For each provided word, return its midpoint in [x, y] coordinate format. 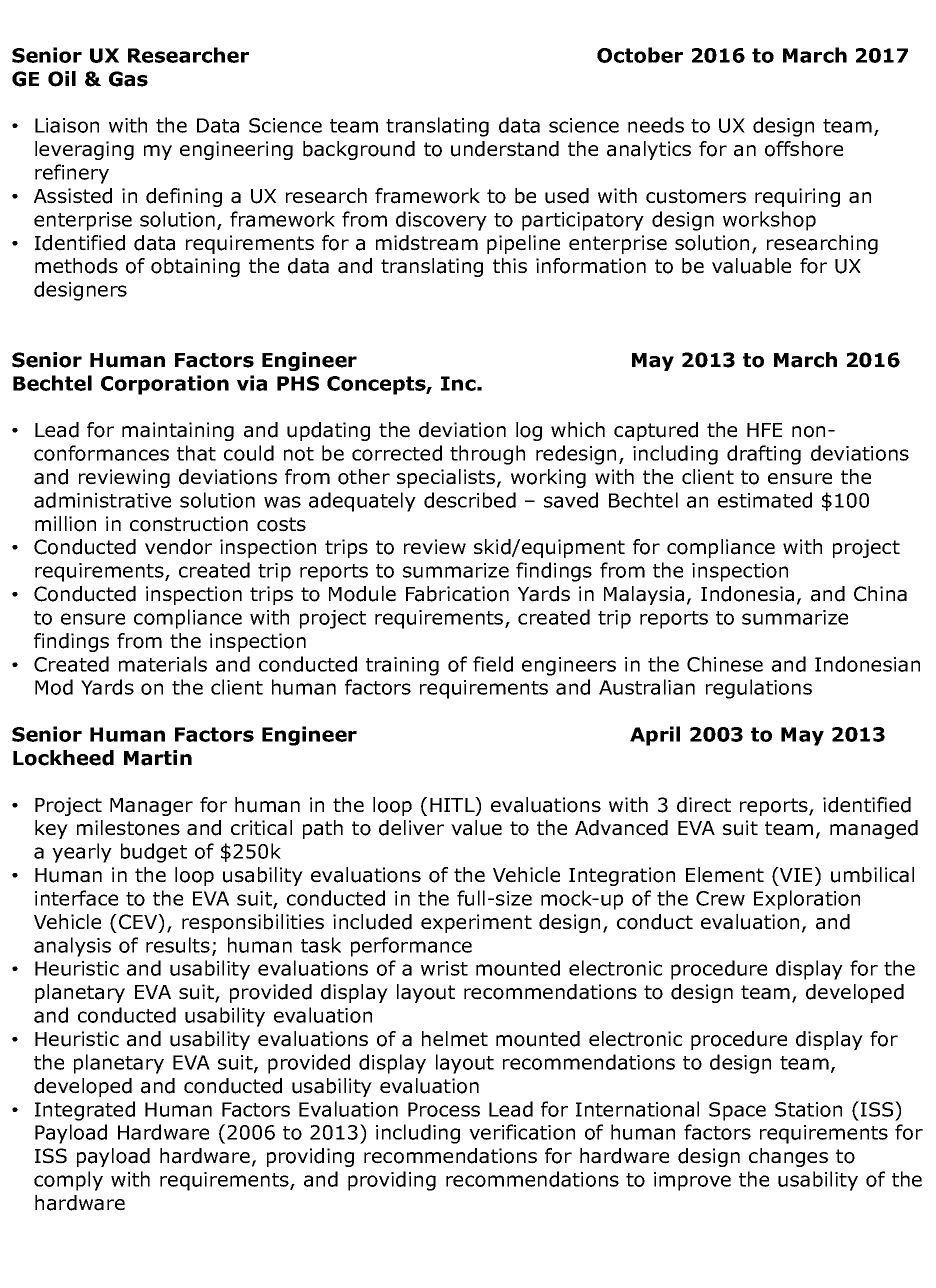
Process [444, 1109]
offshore [804, 149]
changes [788, 1157]
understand [505, 149]
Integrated [85, 1111]
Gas [128, 79]
